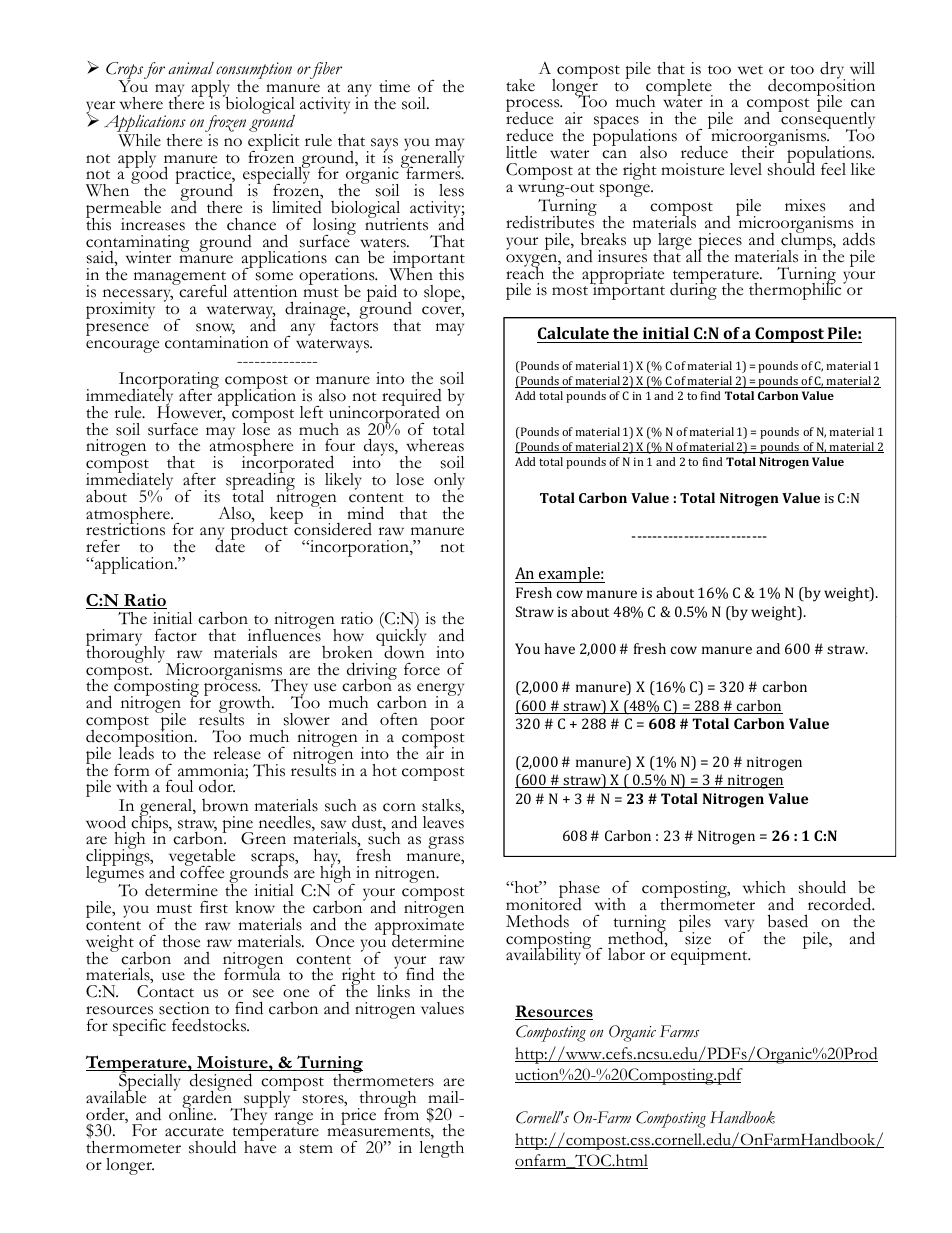  I want to click on online, so click(192, 1113).
